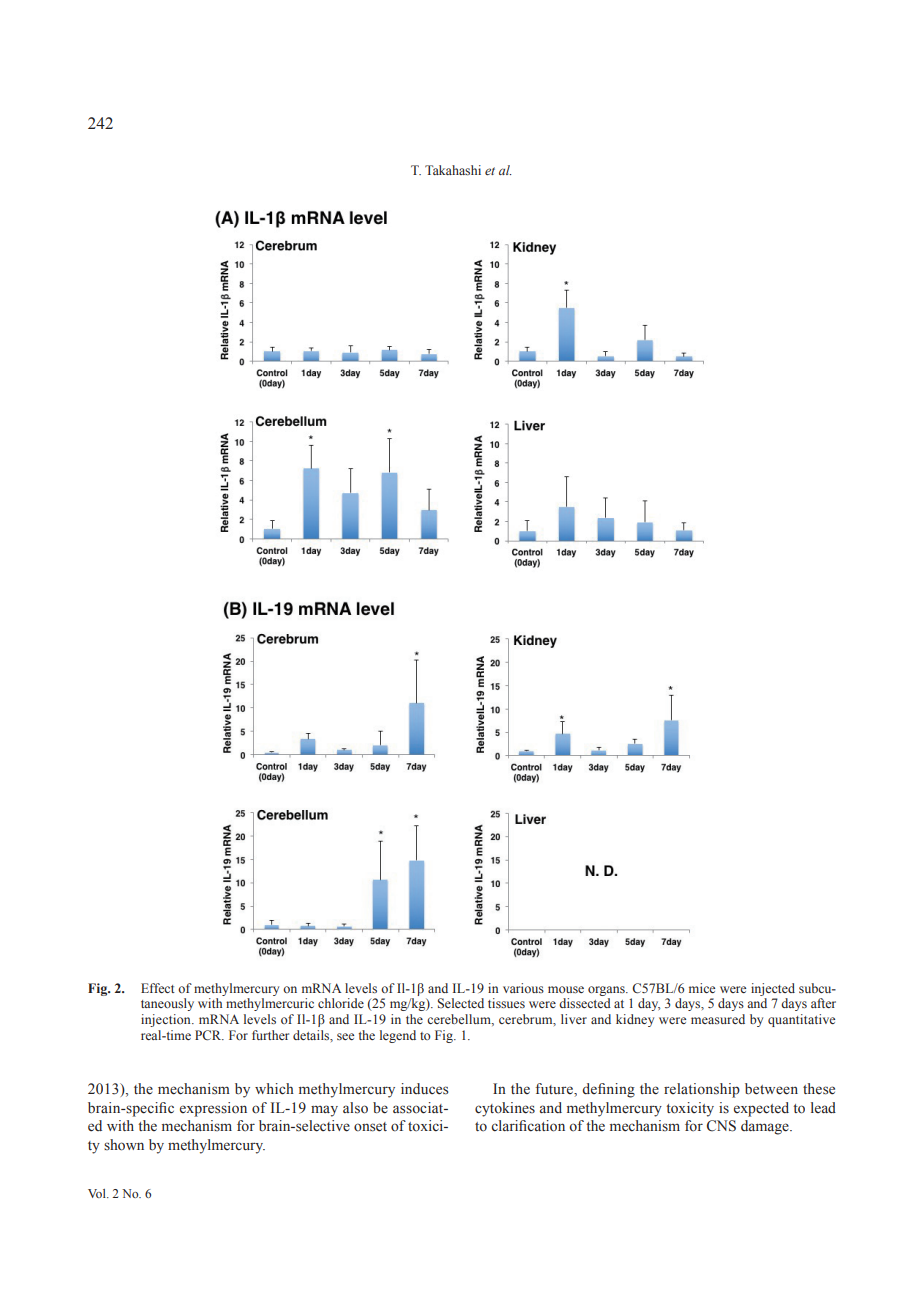 This screenshot has width=924, height=1308. What do you see at coordinates (453, 170) in the screenshot?
I see `Takahashi` at bounding box center [453, 170].
